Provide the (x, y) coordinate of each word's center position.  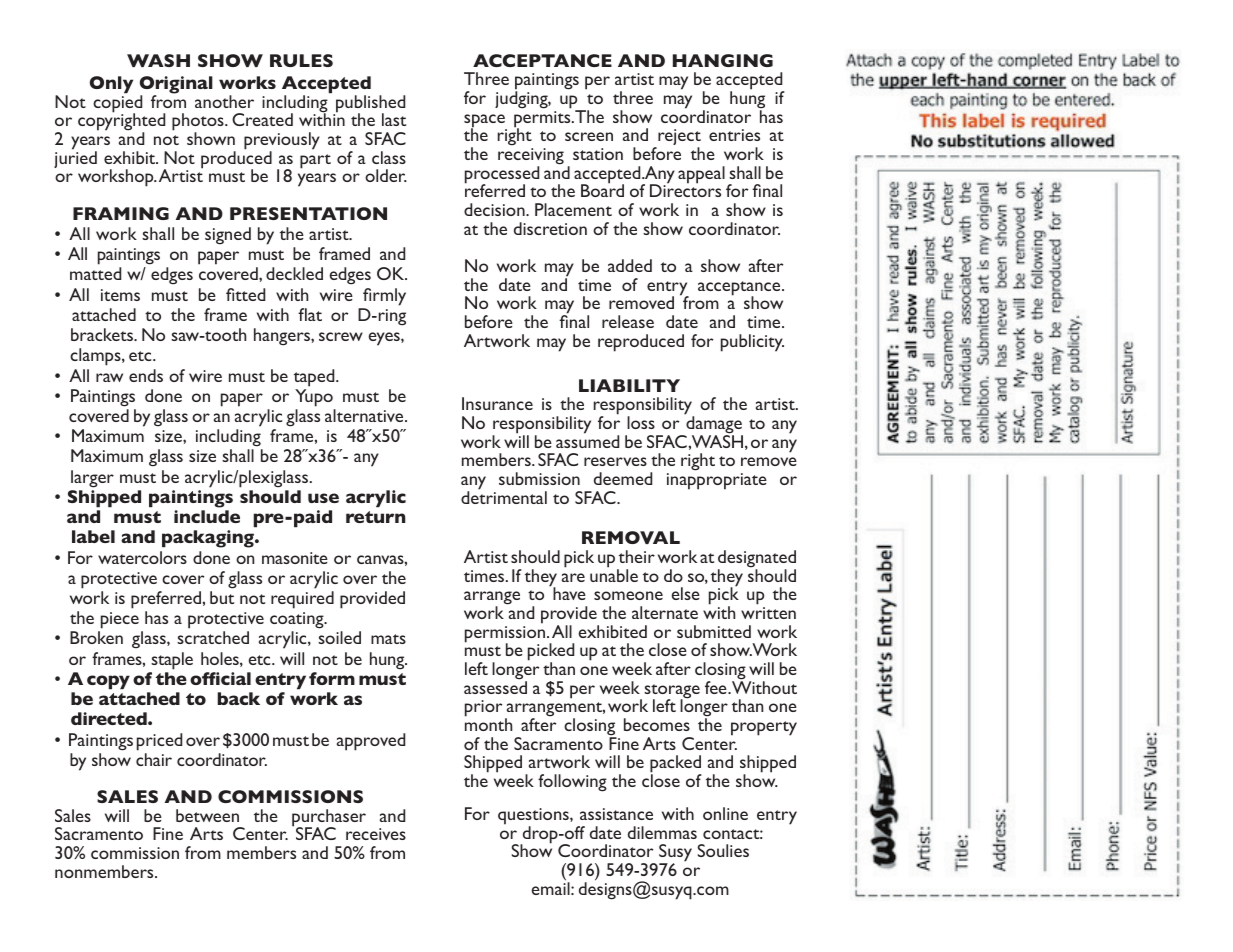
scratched (213, 637)
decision (495, 209)
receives (376, 834)
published (369, 105)
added (630, 265)
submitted (714, 631)
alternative (365, 415)
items (120, 295)
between (207, 815)
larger (92, 479)
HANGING (723, 60)
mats (388, 639)
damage (713, 425)
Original (176, 86)
